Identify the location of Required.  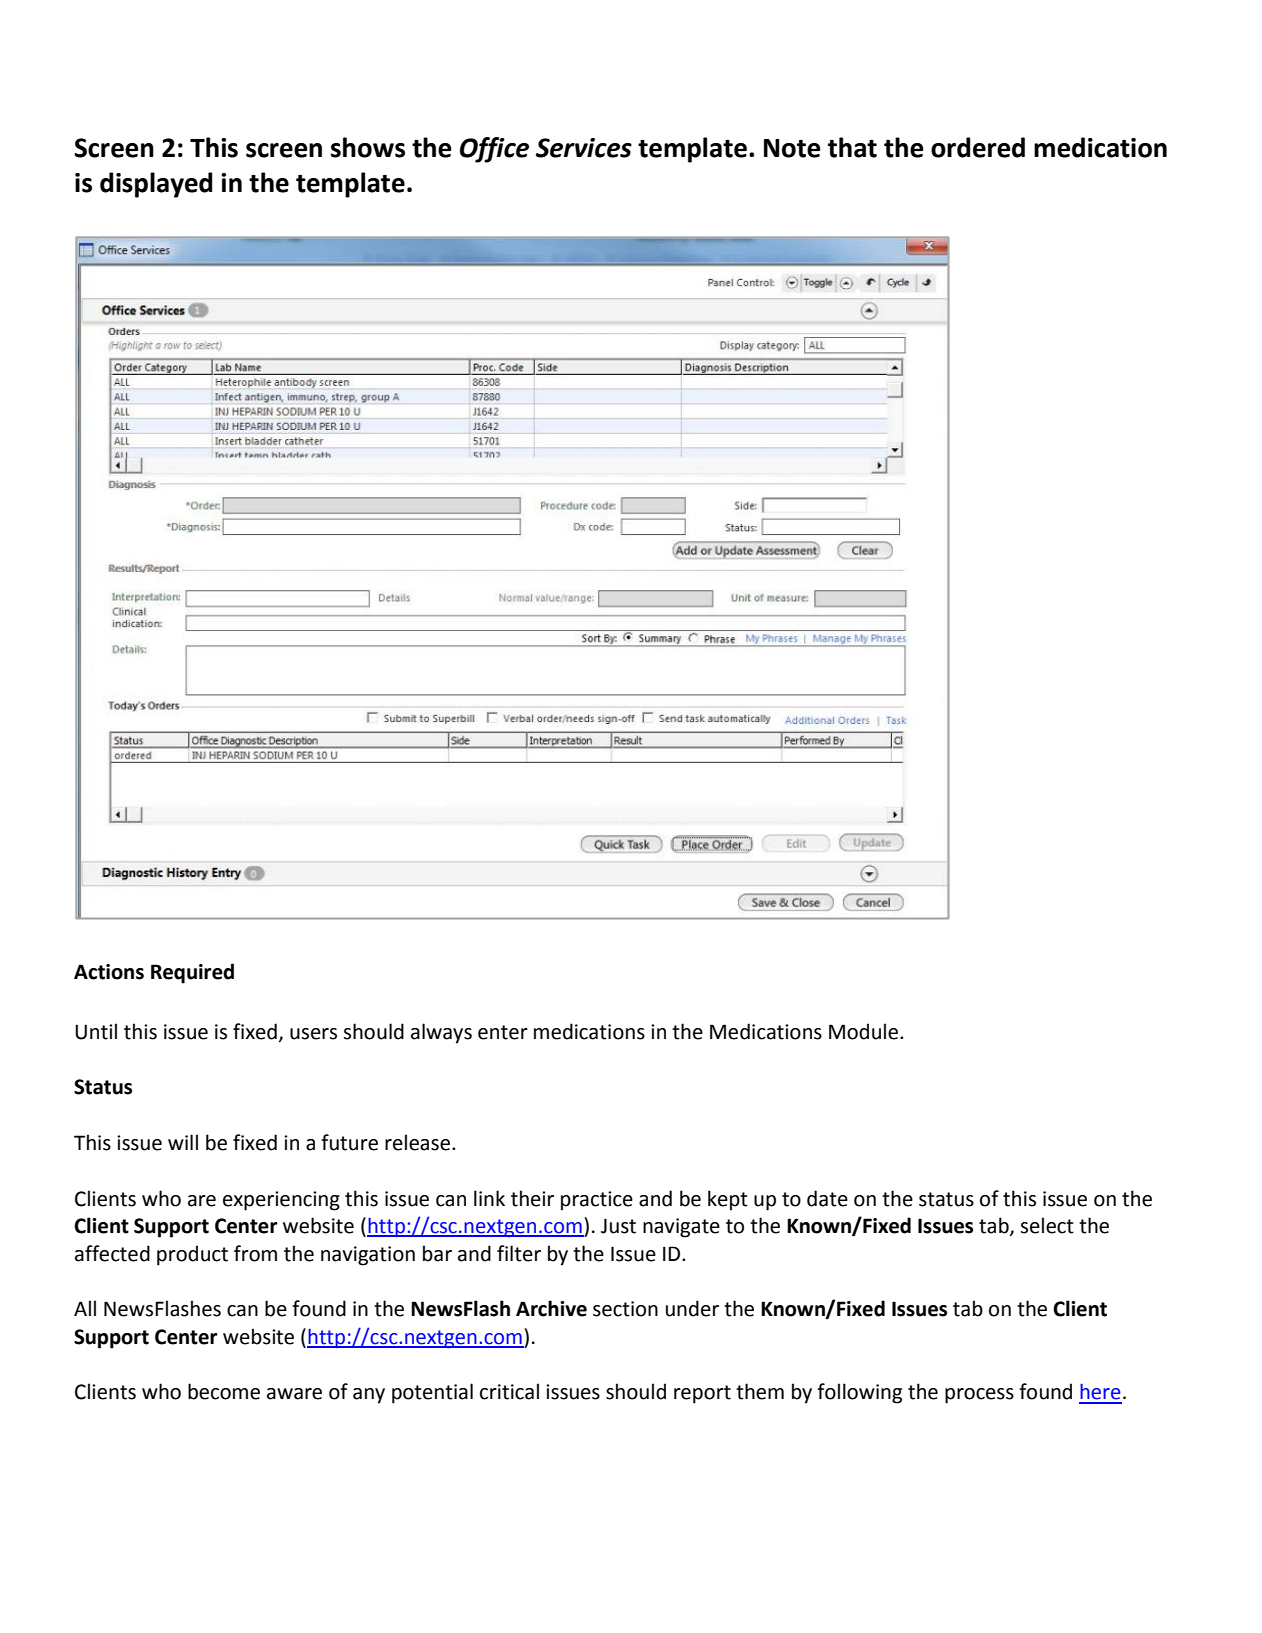
(192, 973).
